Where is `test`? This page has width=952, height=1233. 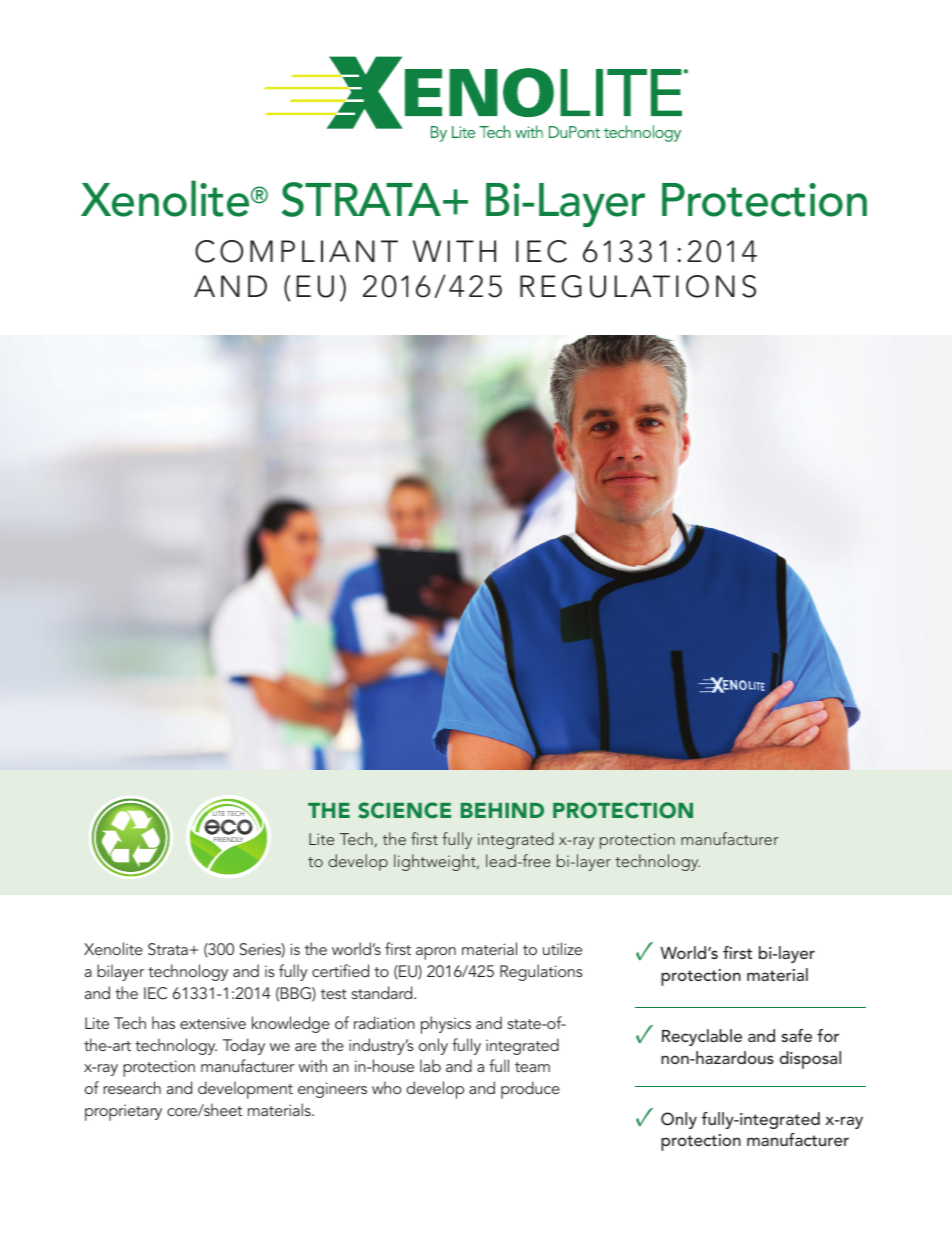 test is located at coordinates (334, 994).
